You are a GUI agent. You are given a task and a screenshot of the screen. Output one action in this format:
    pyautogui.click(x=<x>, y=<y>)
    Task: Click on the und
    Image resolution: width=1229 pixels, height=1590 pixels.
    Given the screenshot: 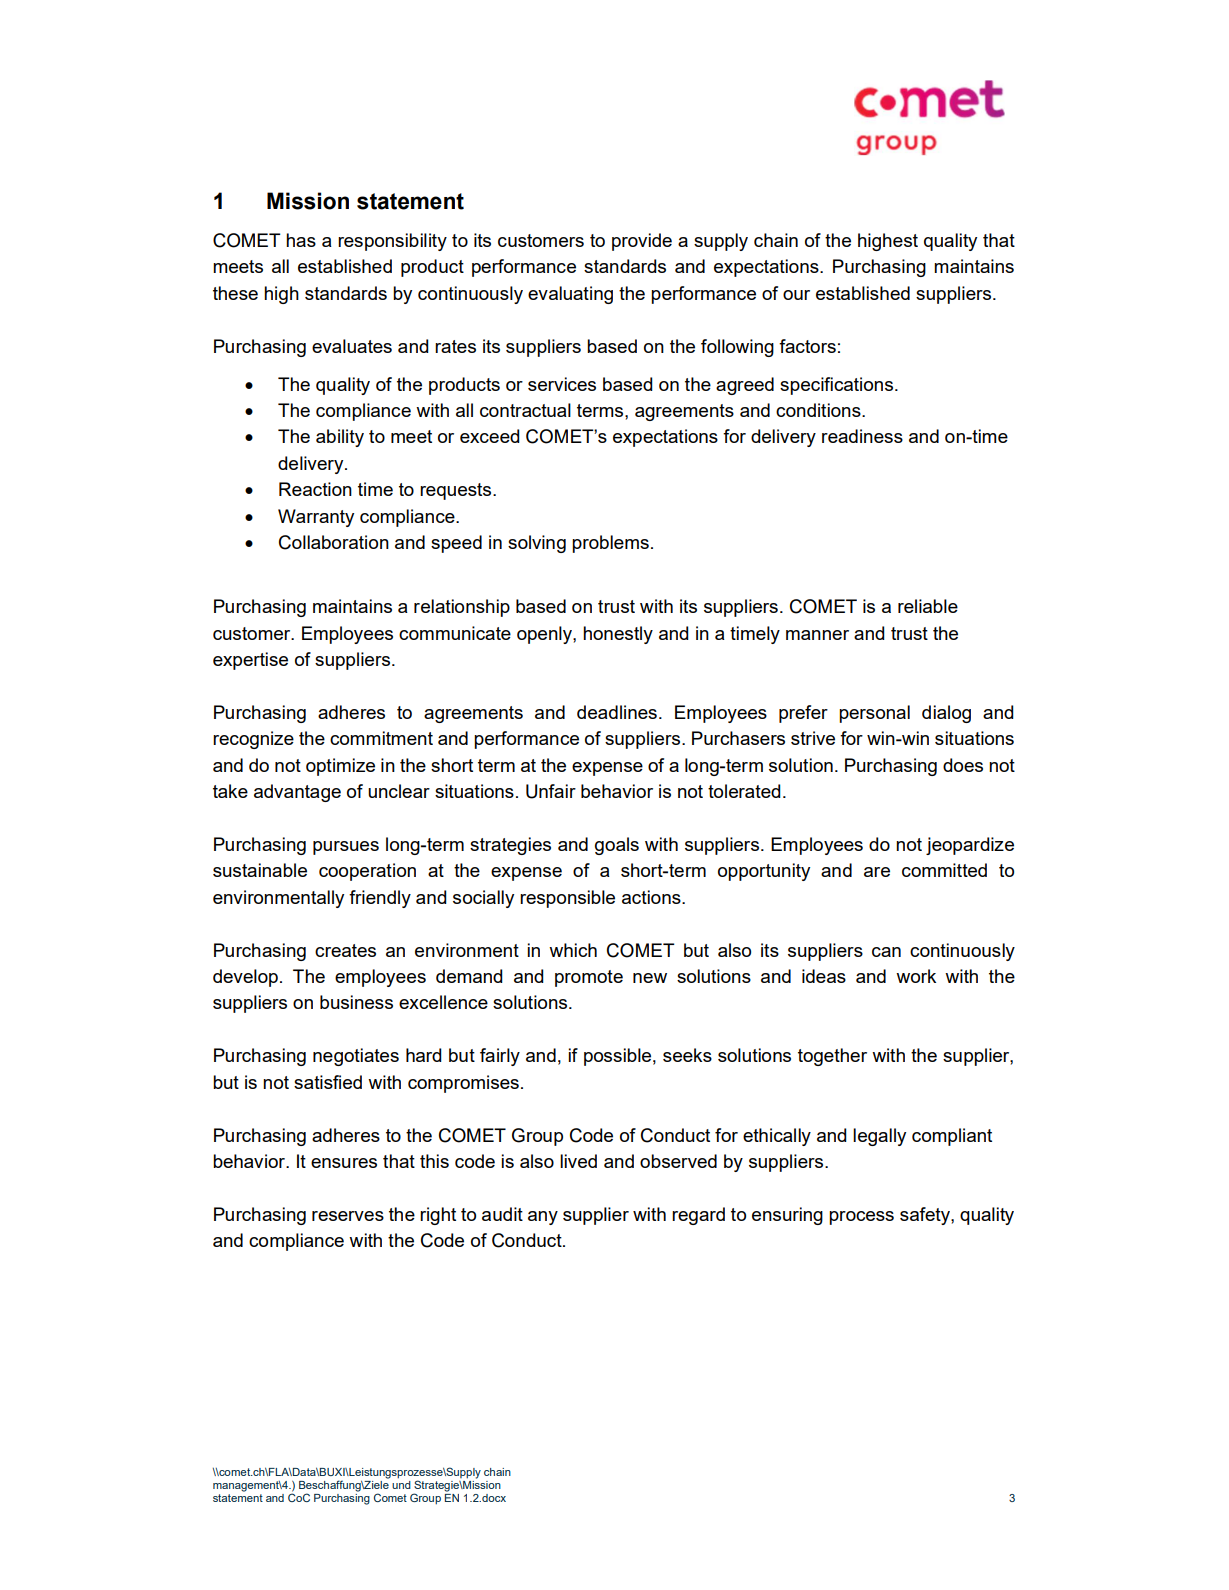 What is the action you would take?
    pyautogui.click(x=401, y=1483)
